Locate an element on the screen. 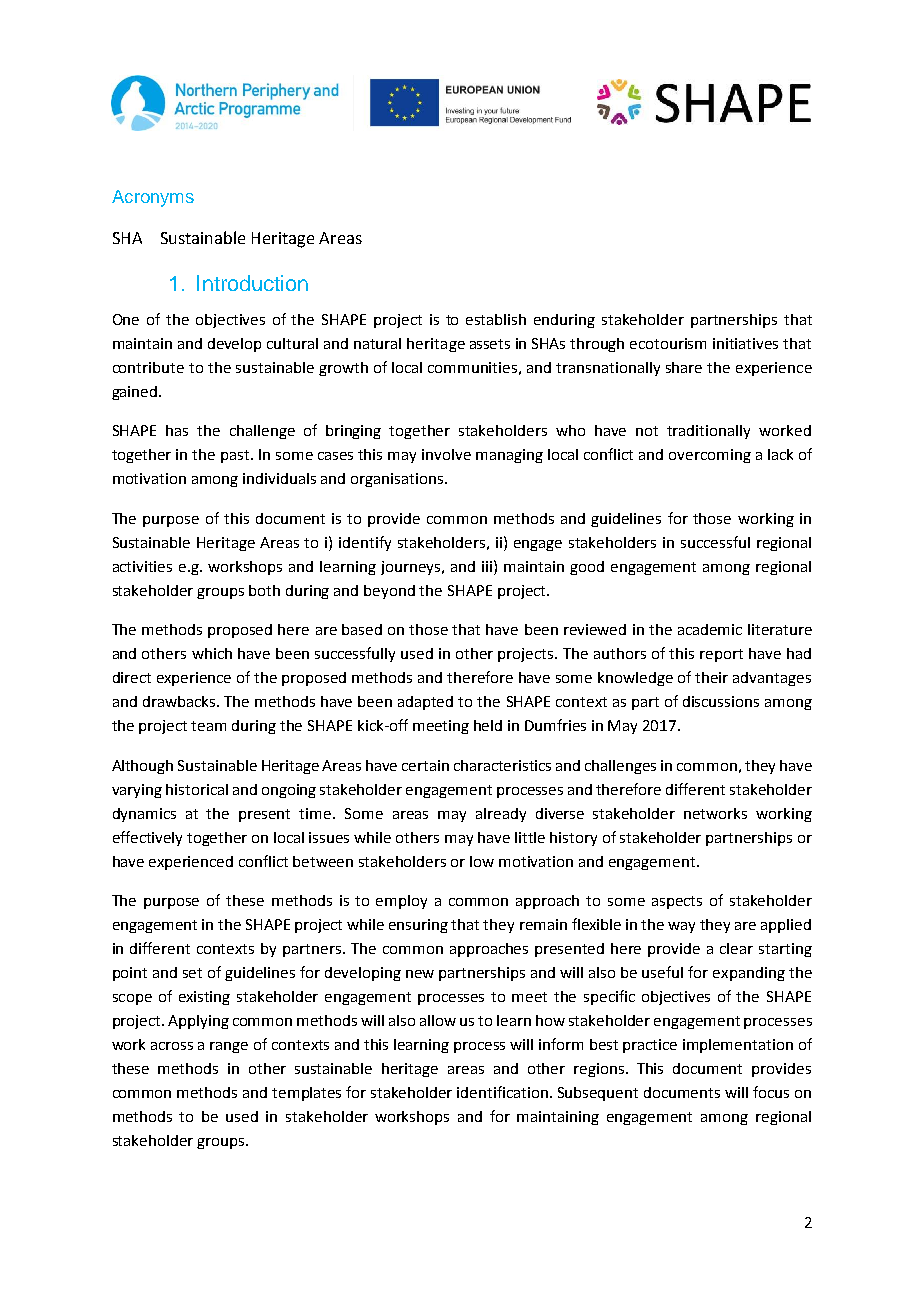  report is located at coordinates (721, 655).
